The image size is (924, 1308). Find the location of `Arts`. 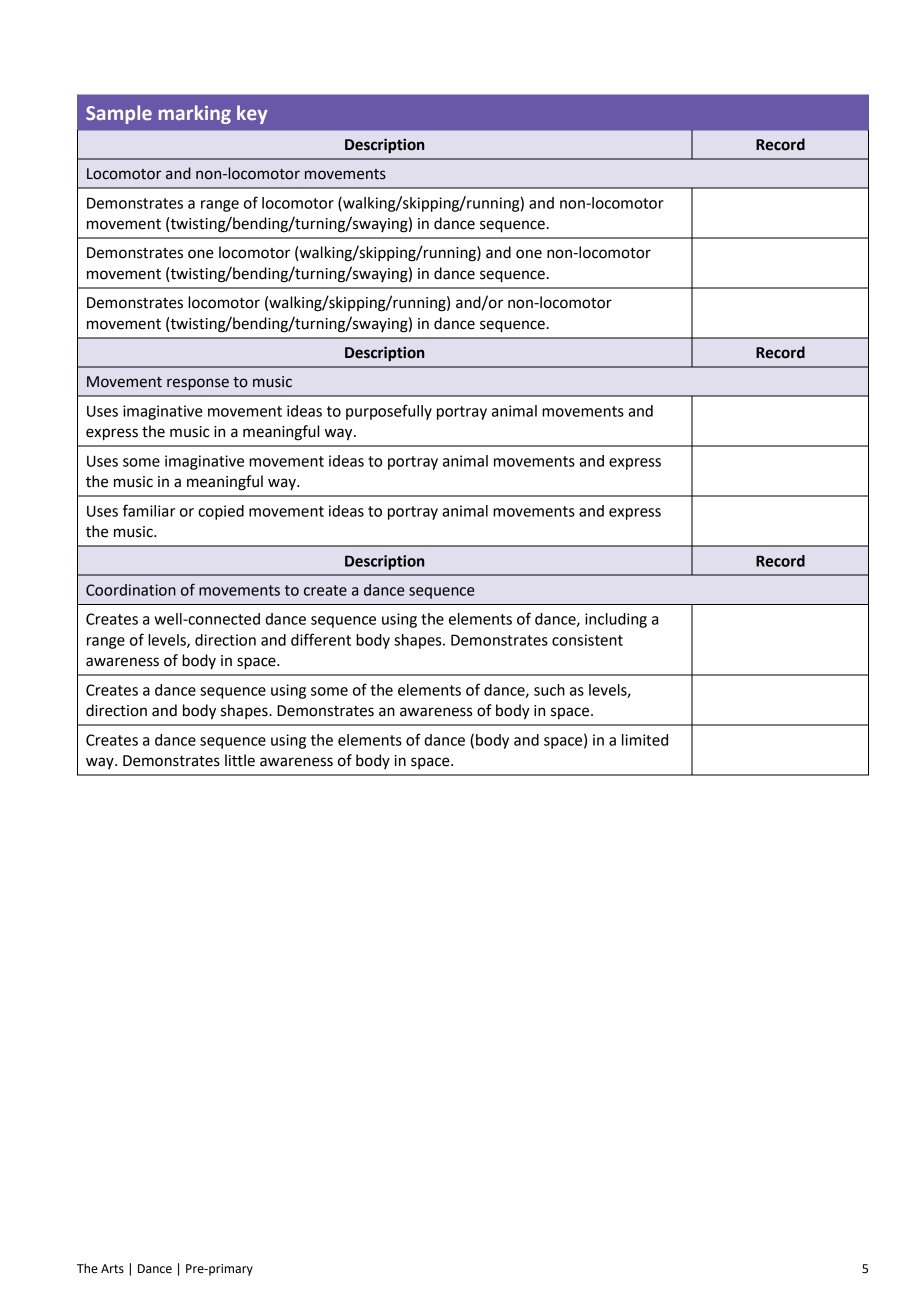

Arts is located at coordinates (112, 1268).
